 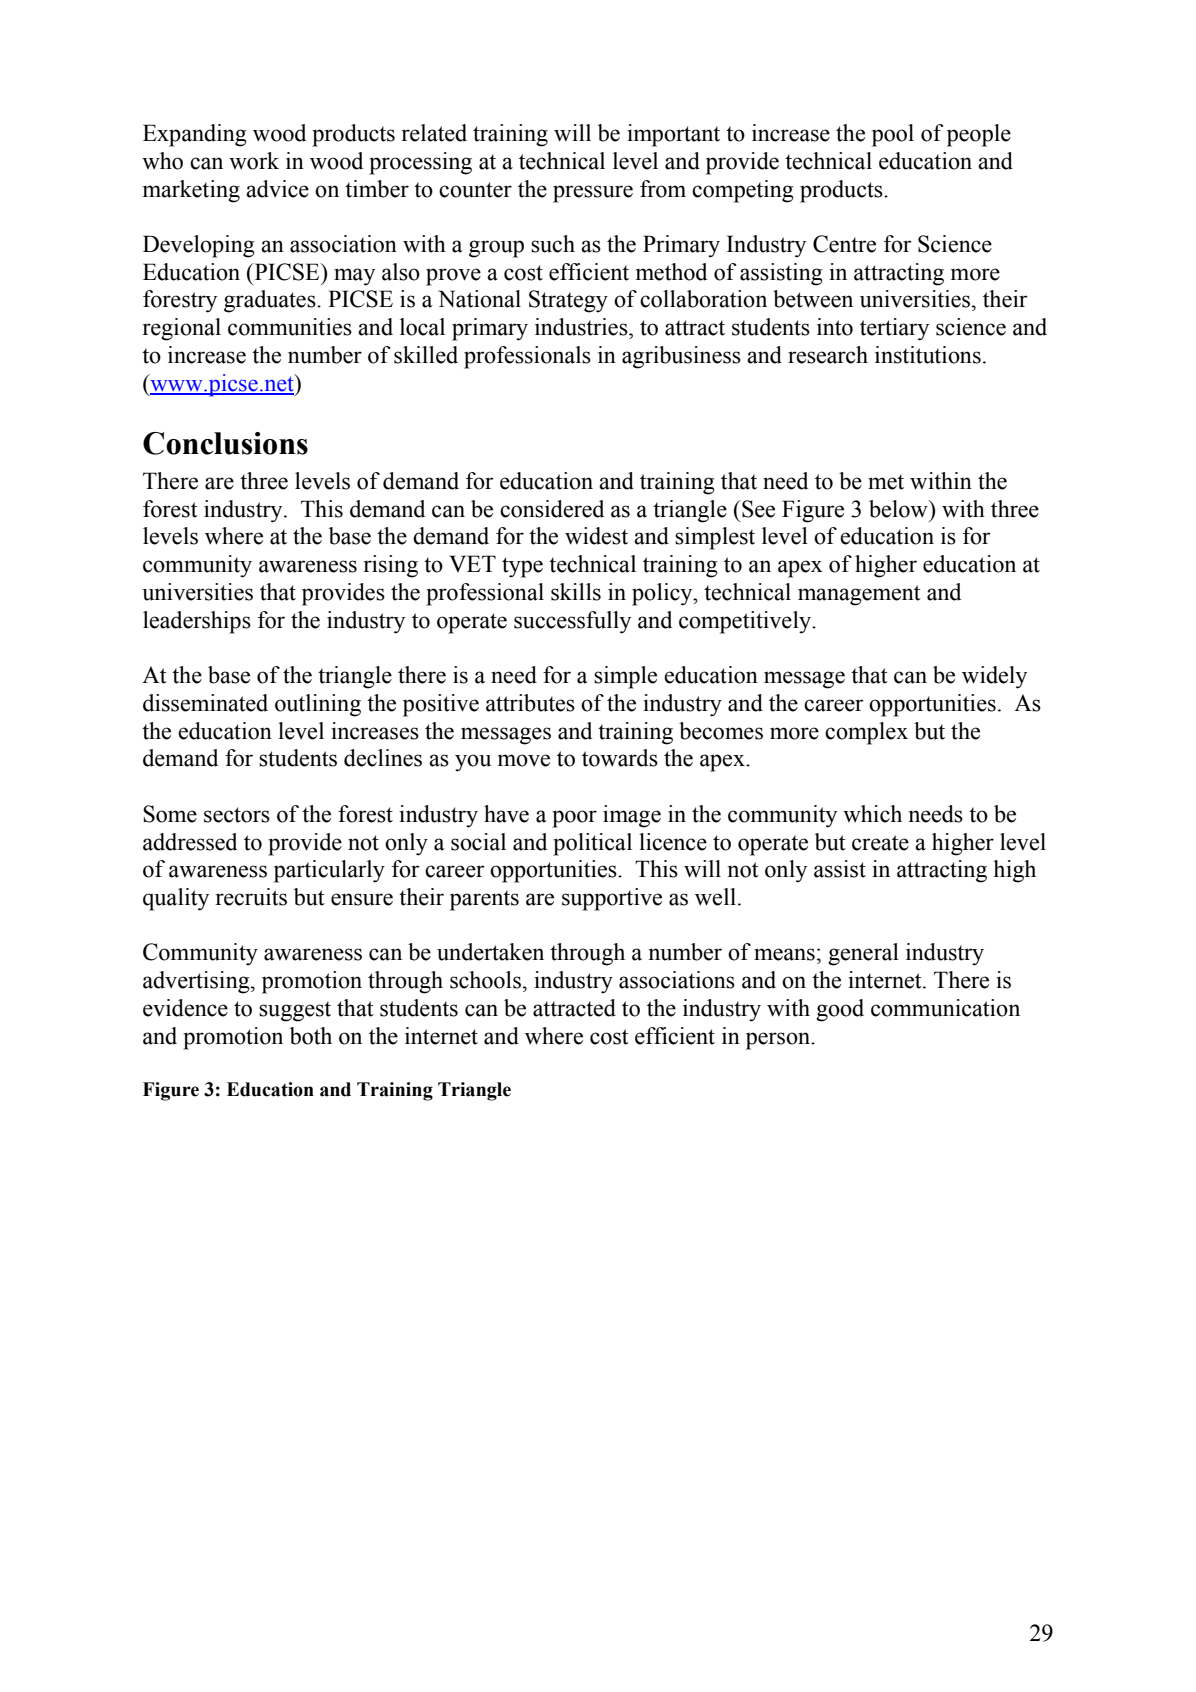 What do you see at coordinates (928, 355) in the page?
I see `institutions` at bounding box center [928, 355].
